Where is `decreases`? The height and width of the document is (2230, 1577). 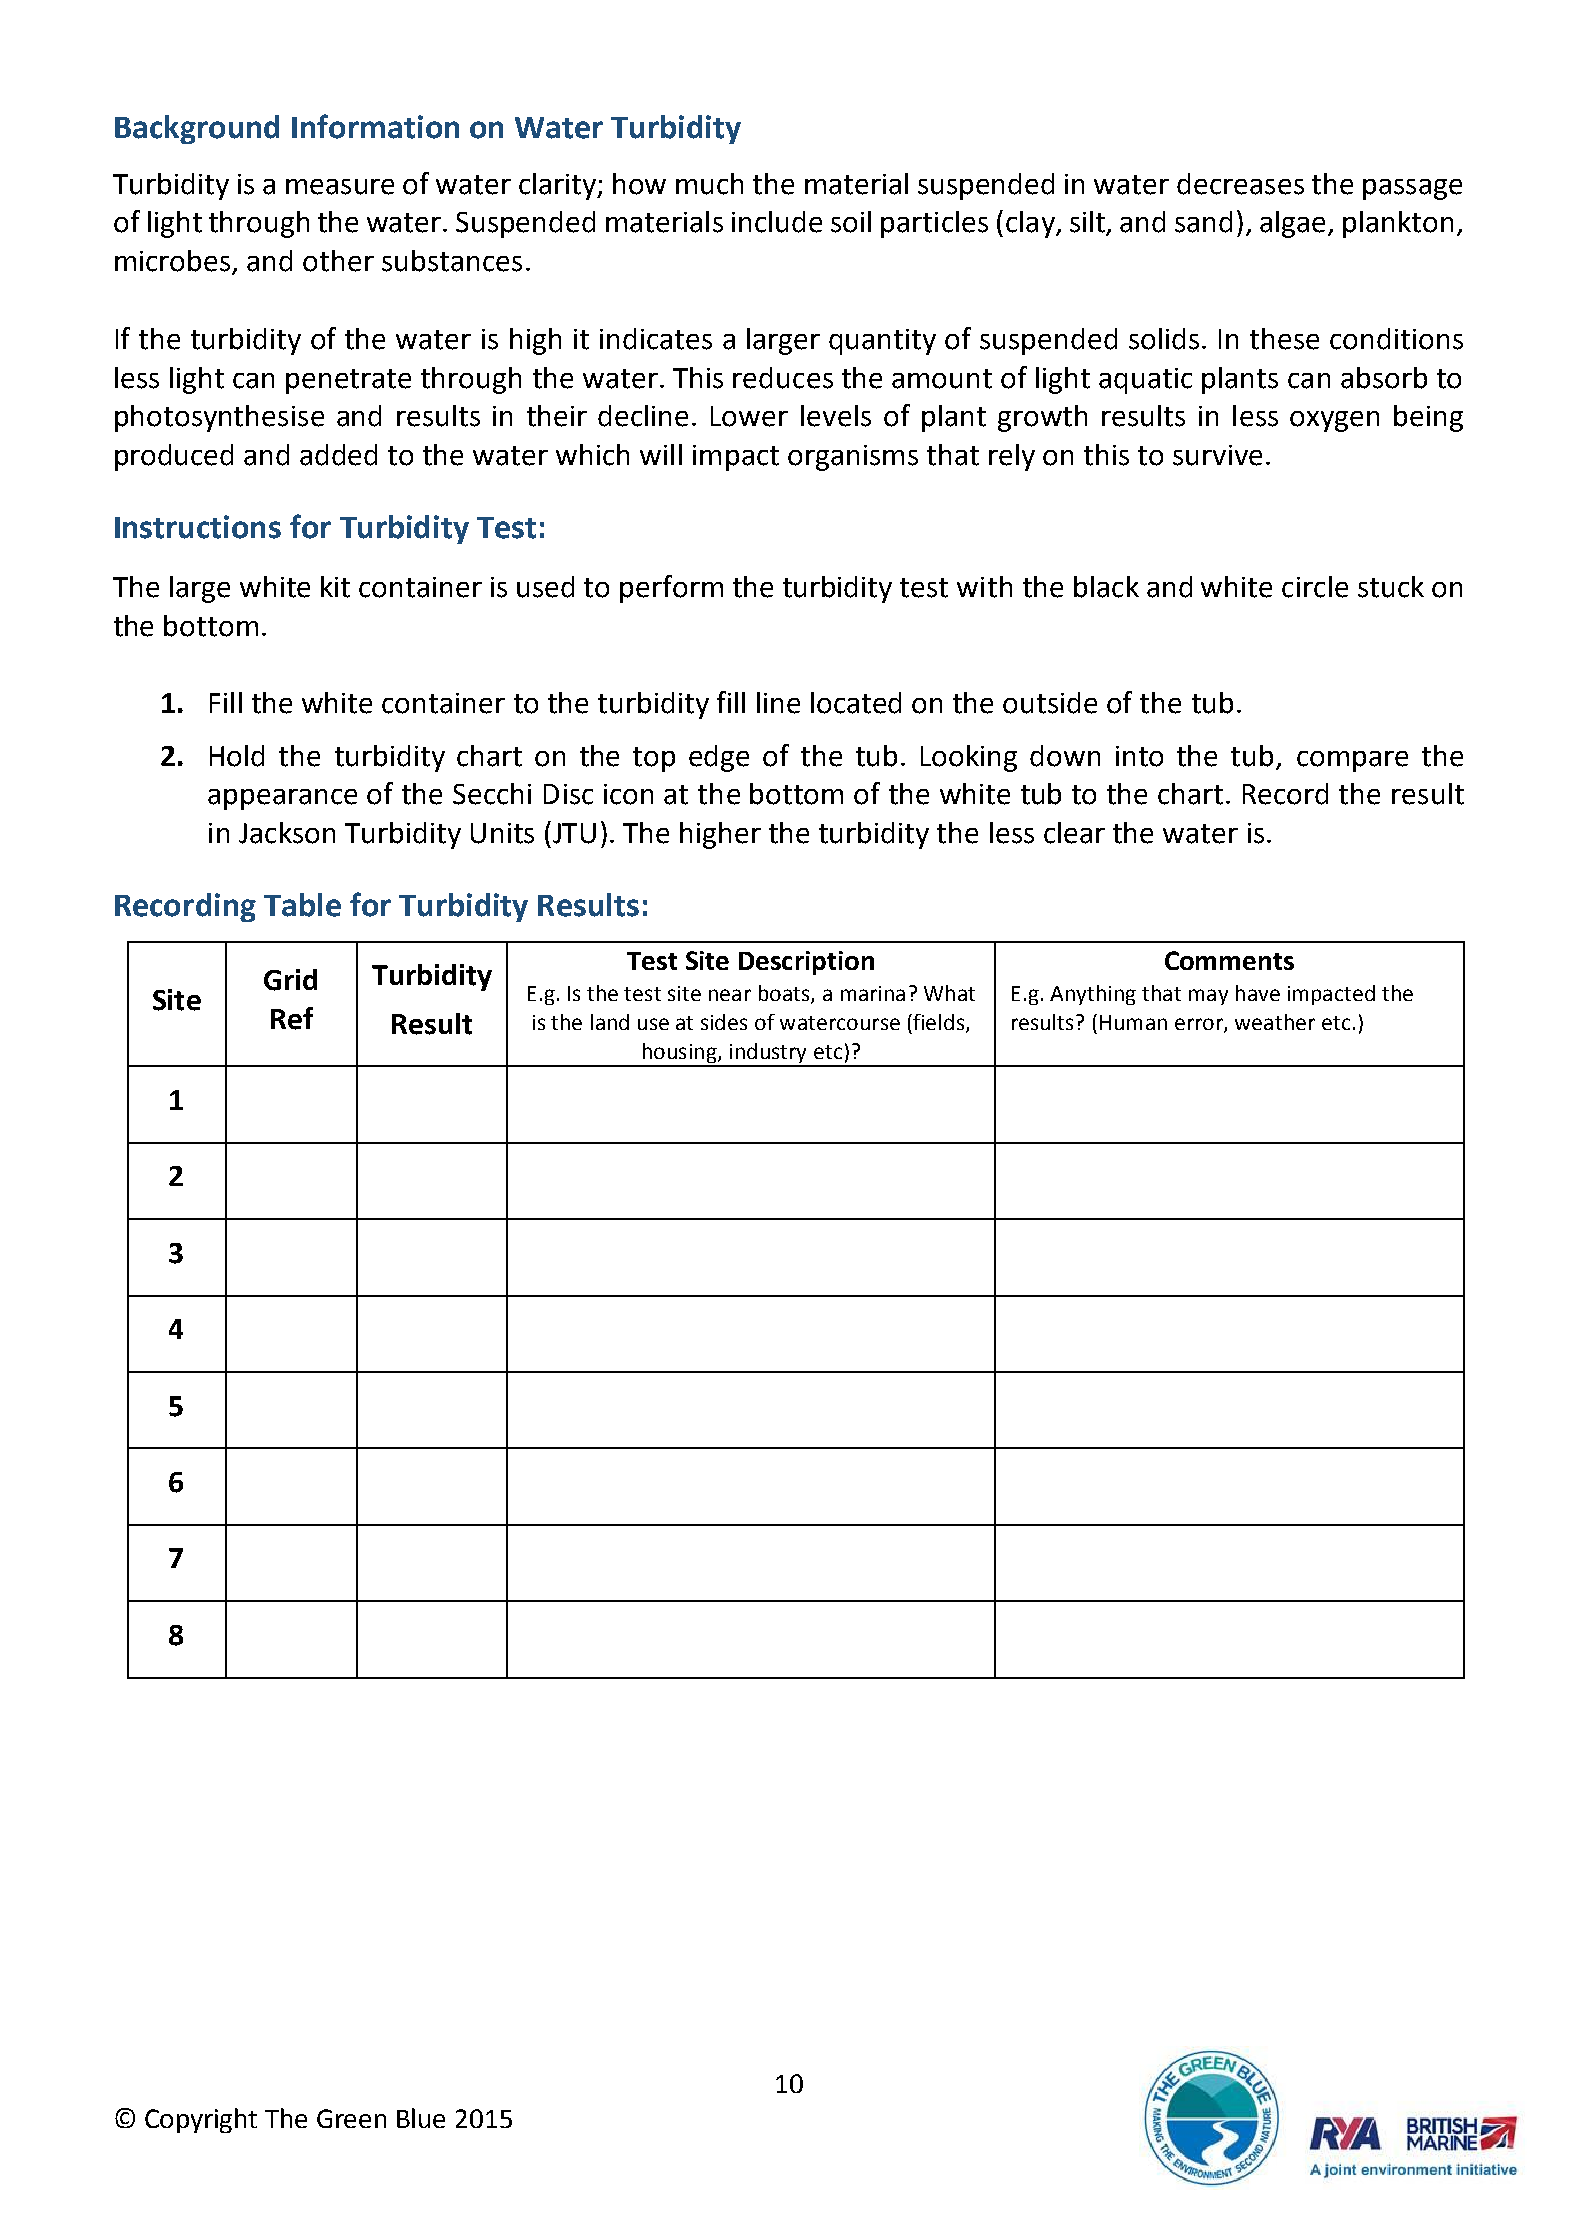
decreases is located at coordinates (1240, 184).
